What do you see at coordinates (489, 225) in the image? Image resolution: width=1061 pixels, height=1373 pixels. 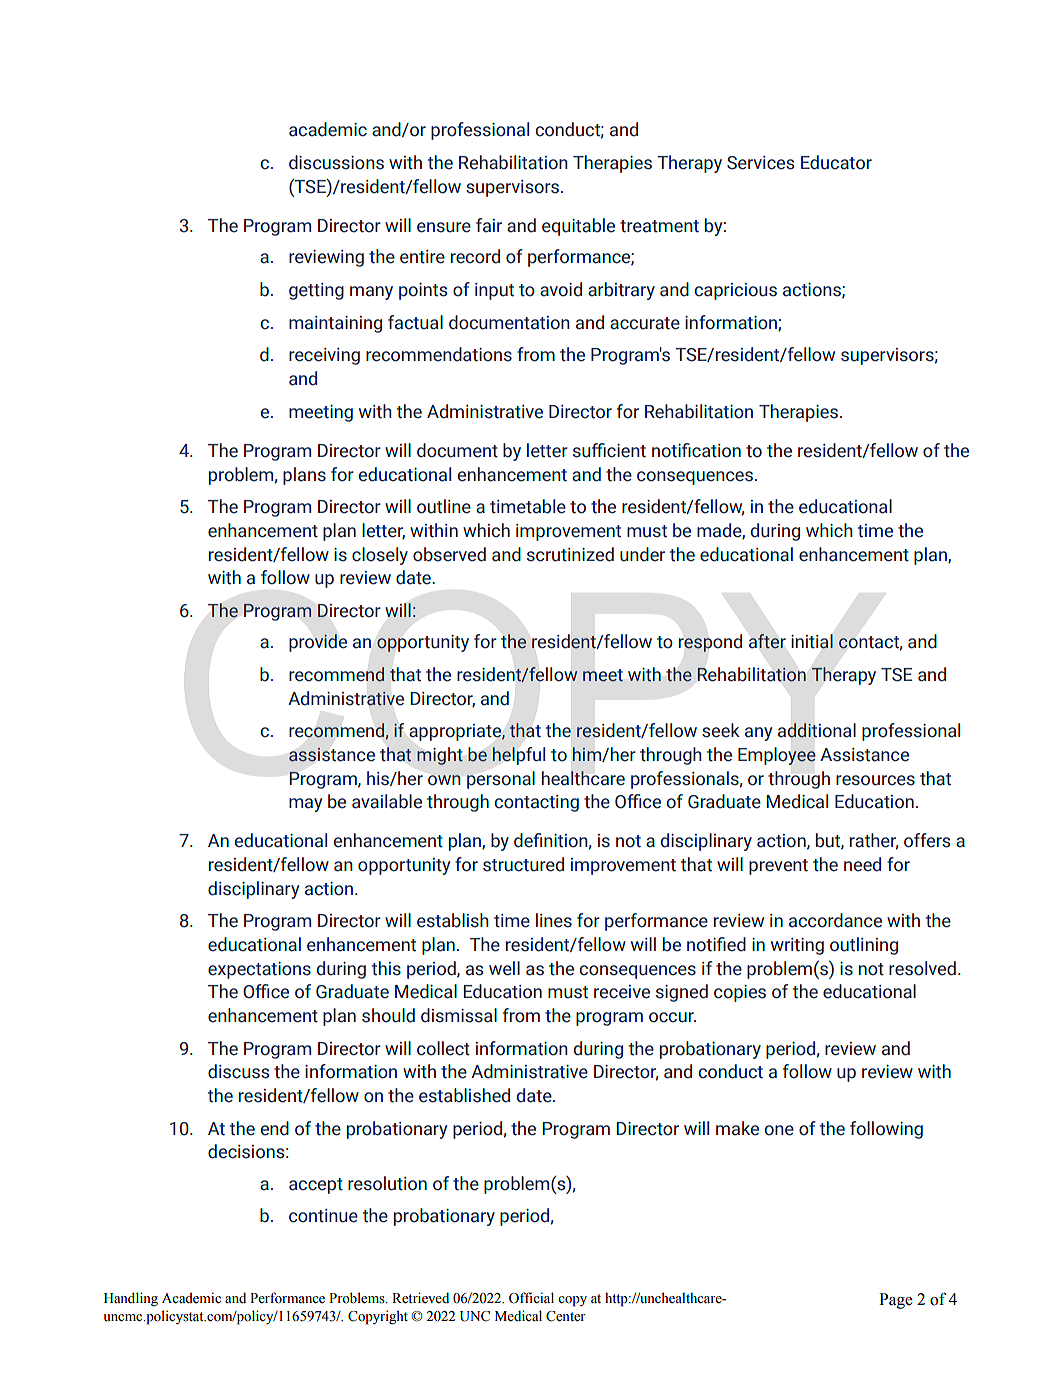 I see `fair` at bounding box center [489, 225].
